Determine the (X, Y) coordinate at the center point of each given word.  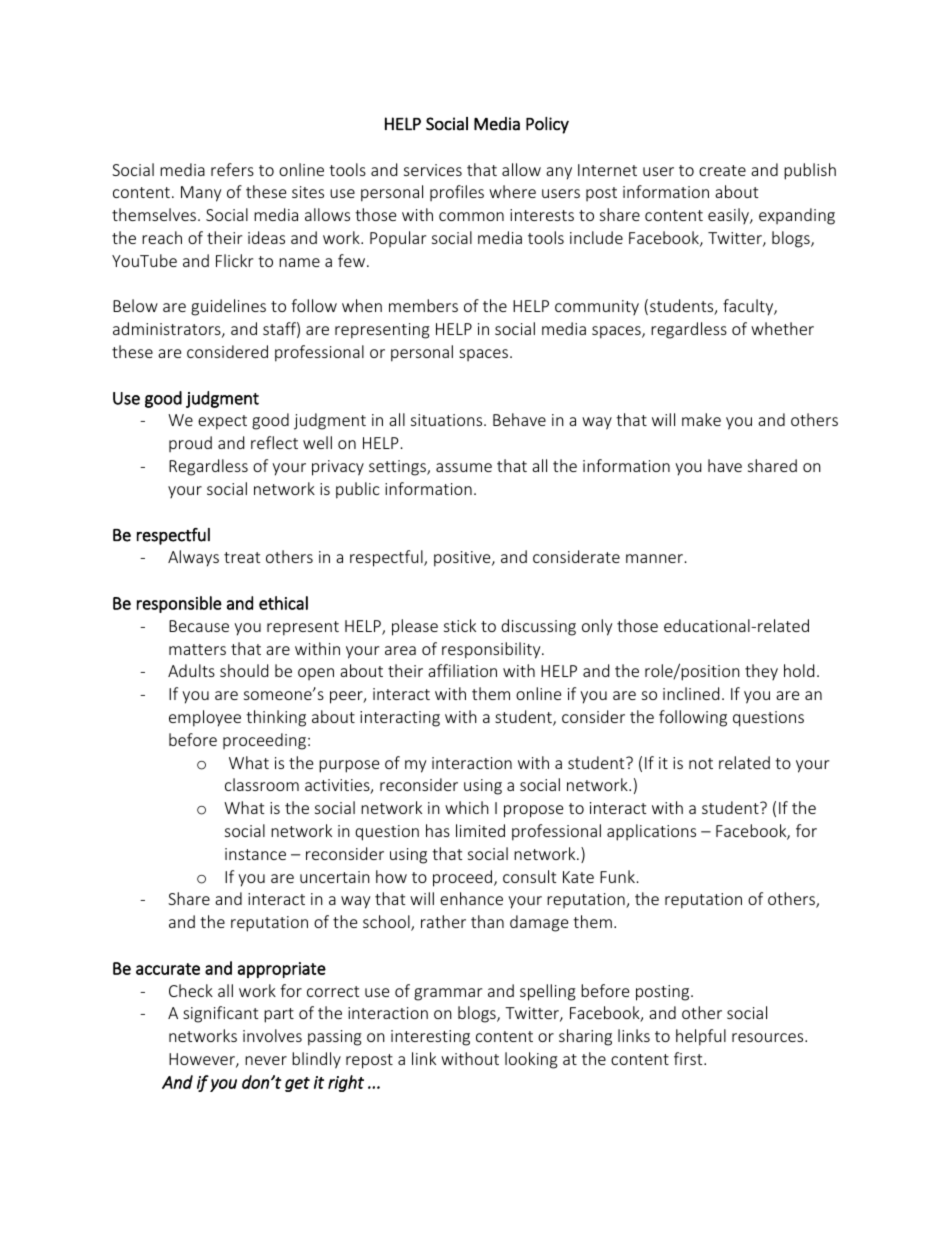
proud (190, 444)
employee (205, 718)
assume (464, 467)
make (701, 419)
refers (232, 169)
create (722, 170)
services (433, 170)
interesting (430, 1038)
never (266, 1060)
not (701, 763)
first (689, 1058)
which (467, 807)
